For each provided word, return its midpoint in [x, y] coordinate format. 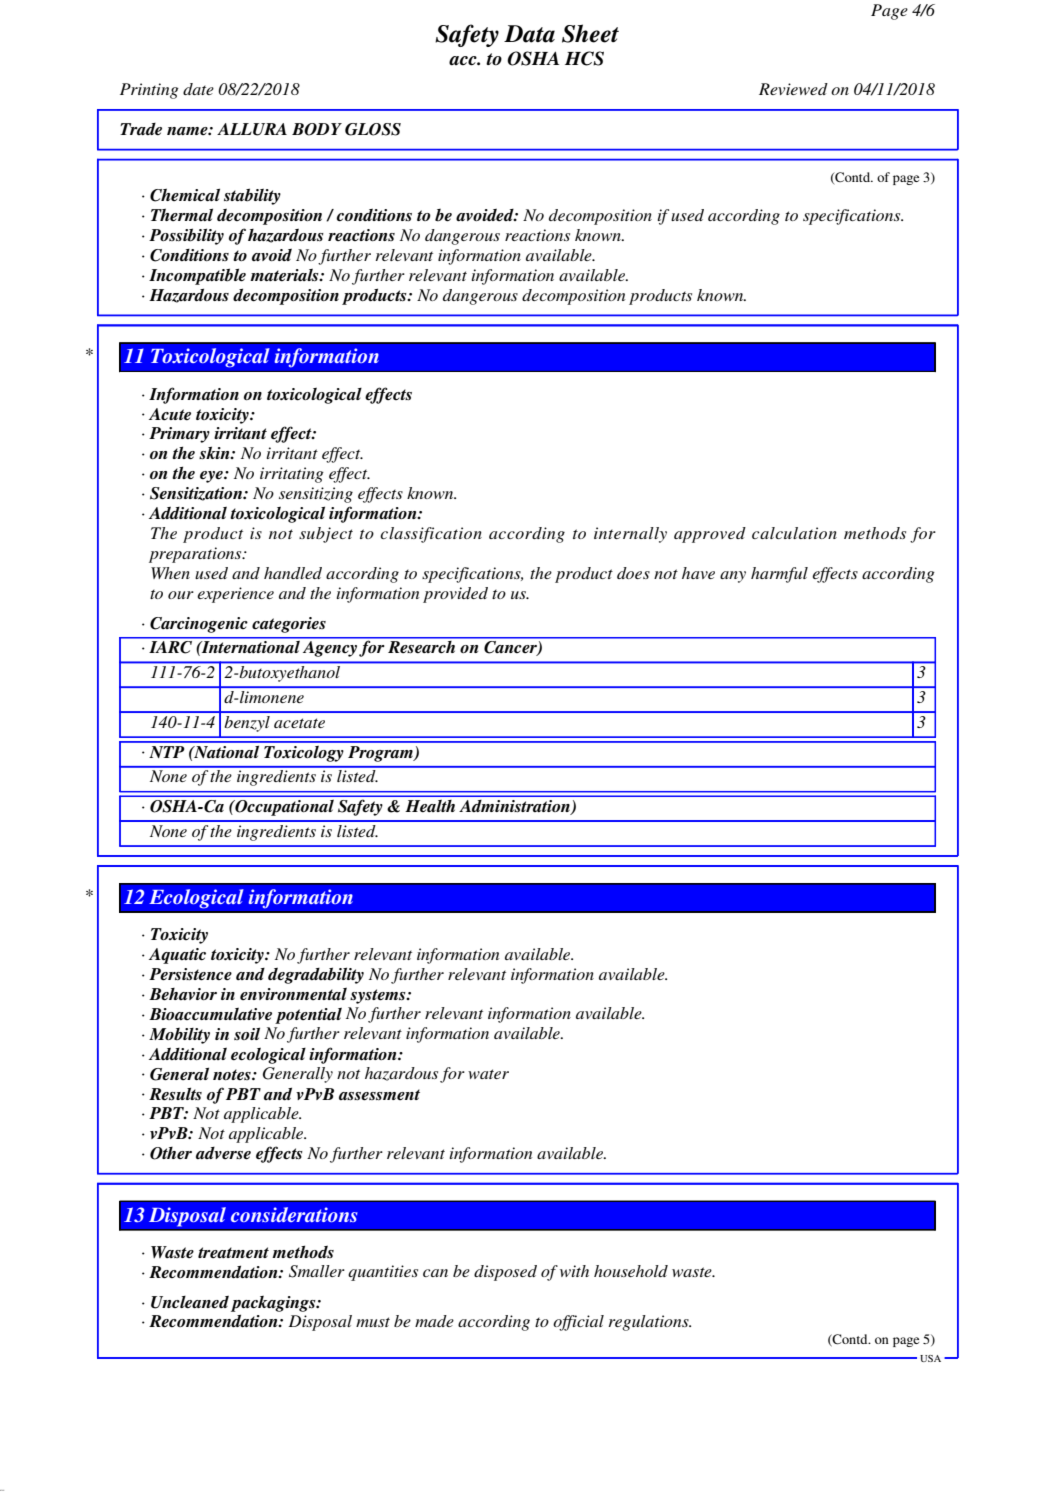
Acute [170, 414]
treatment [233, 1253]
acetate [299, 723]
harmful [779, 575]
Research [421, 647]
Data [529, 34]
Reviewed [793, 89]
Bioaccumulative [210, 1014]
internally [630, 535]
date [198, 89]
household [631, 1271]
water [488, 1074]
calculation [794, 533]
